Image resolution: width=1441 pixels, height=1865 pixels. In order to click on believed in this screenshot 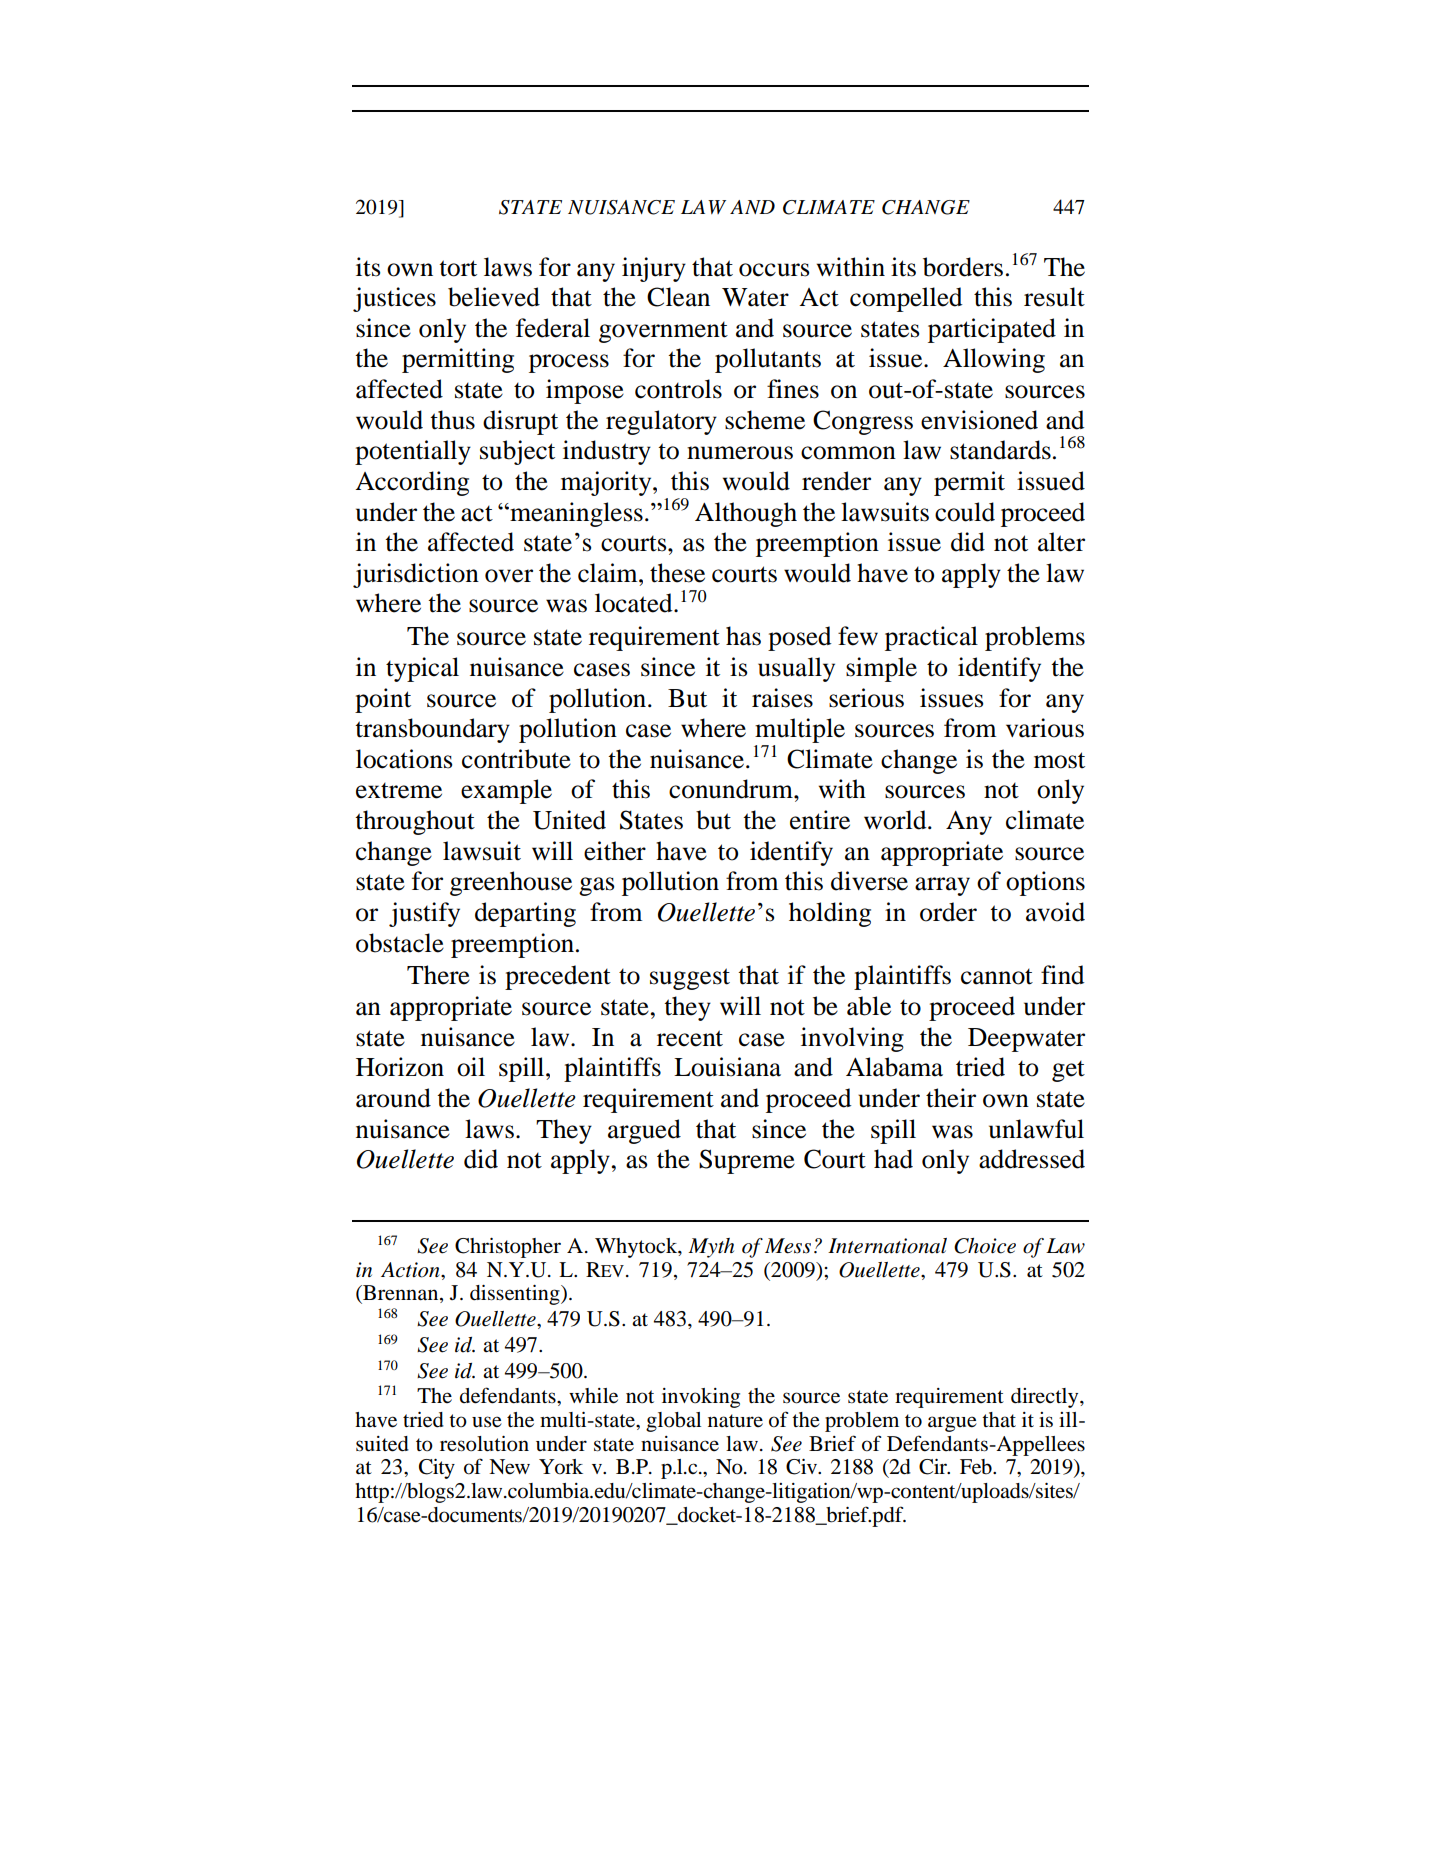, I will do `click(494, 297)`.
